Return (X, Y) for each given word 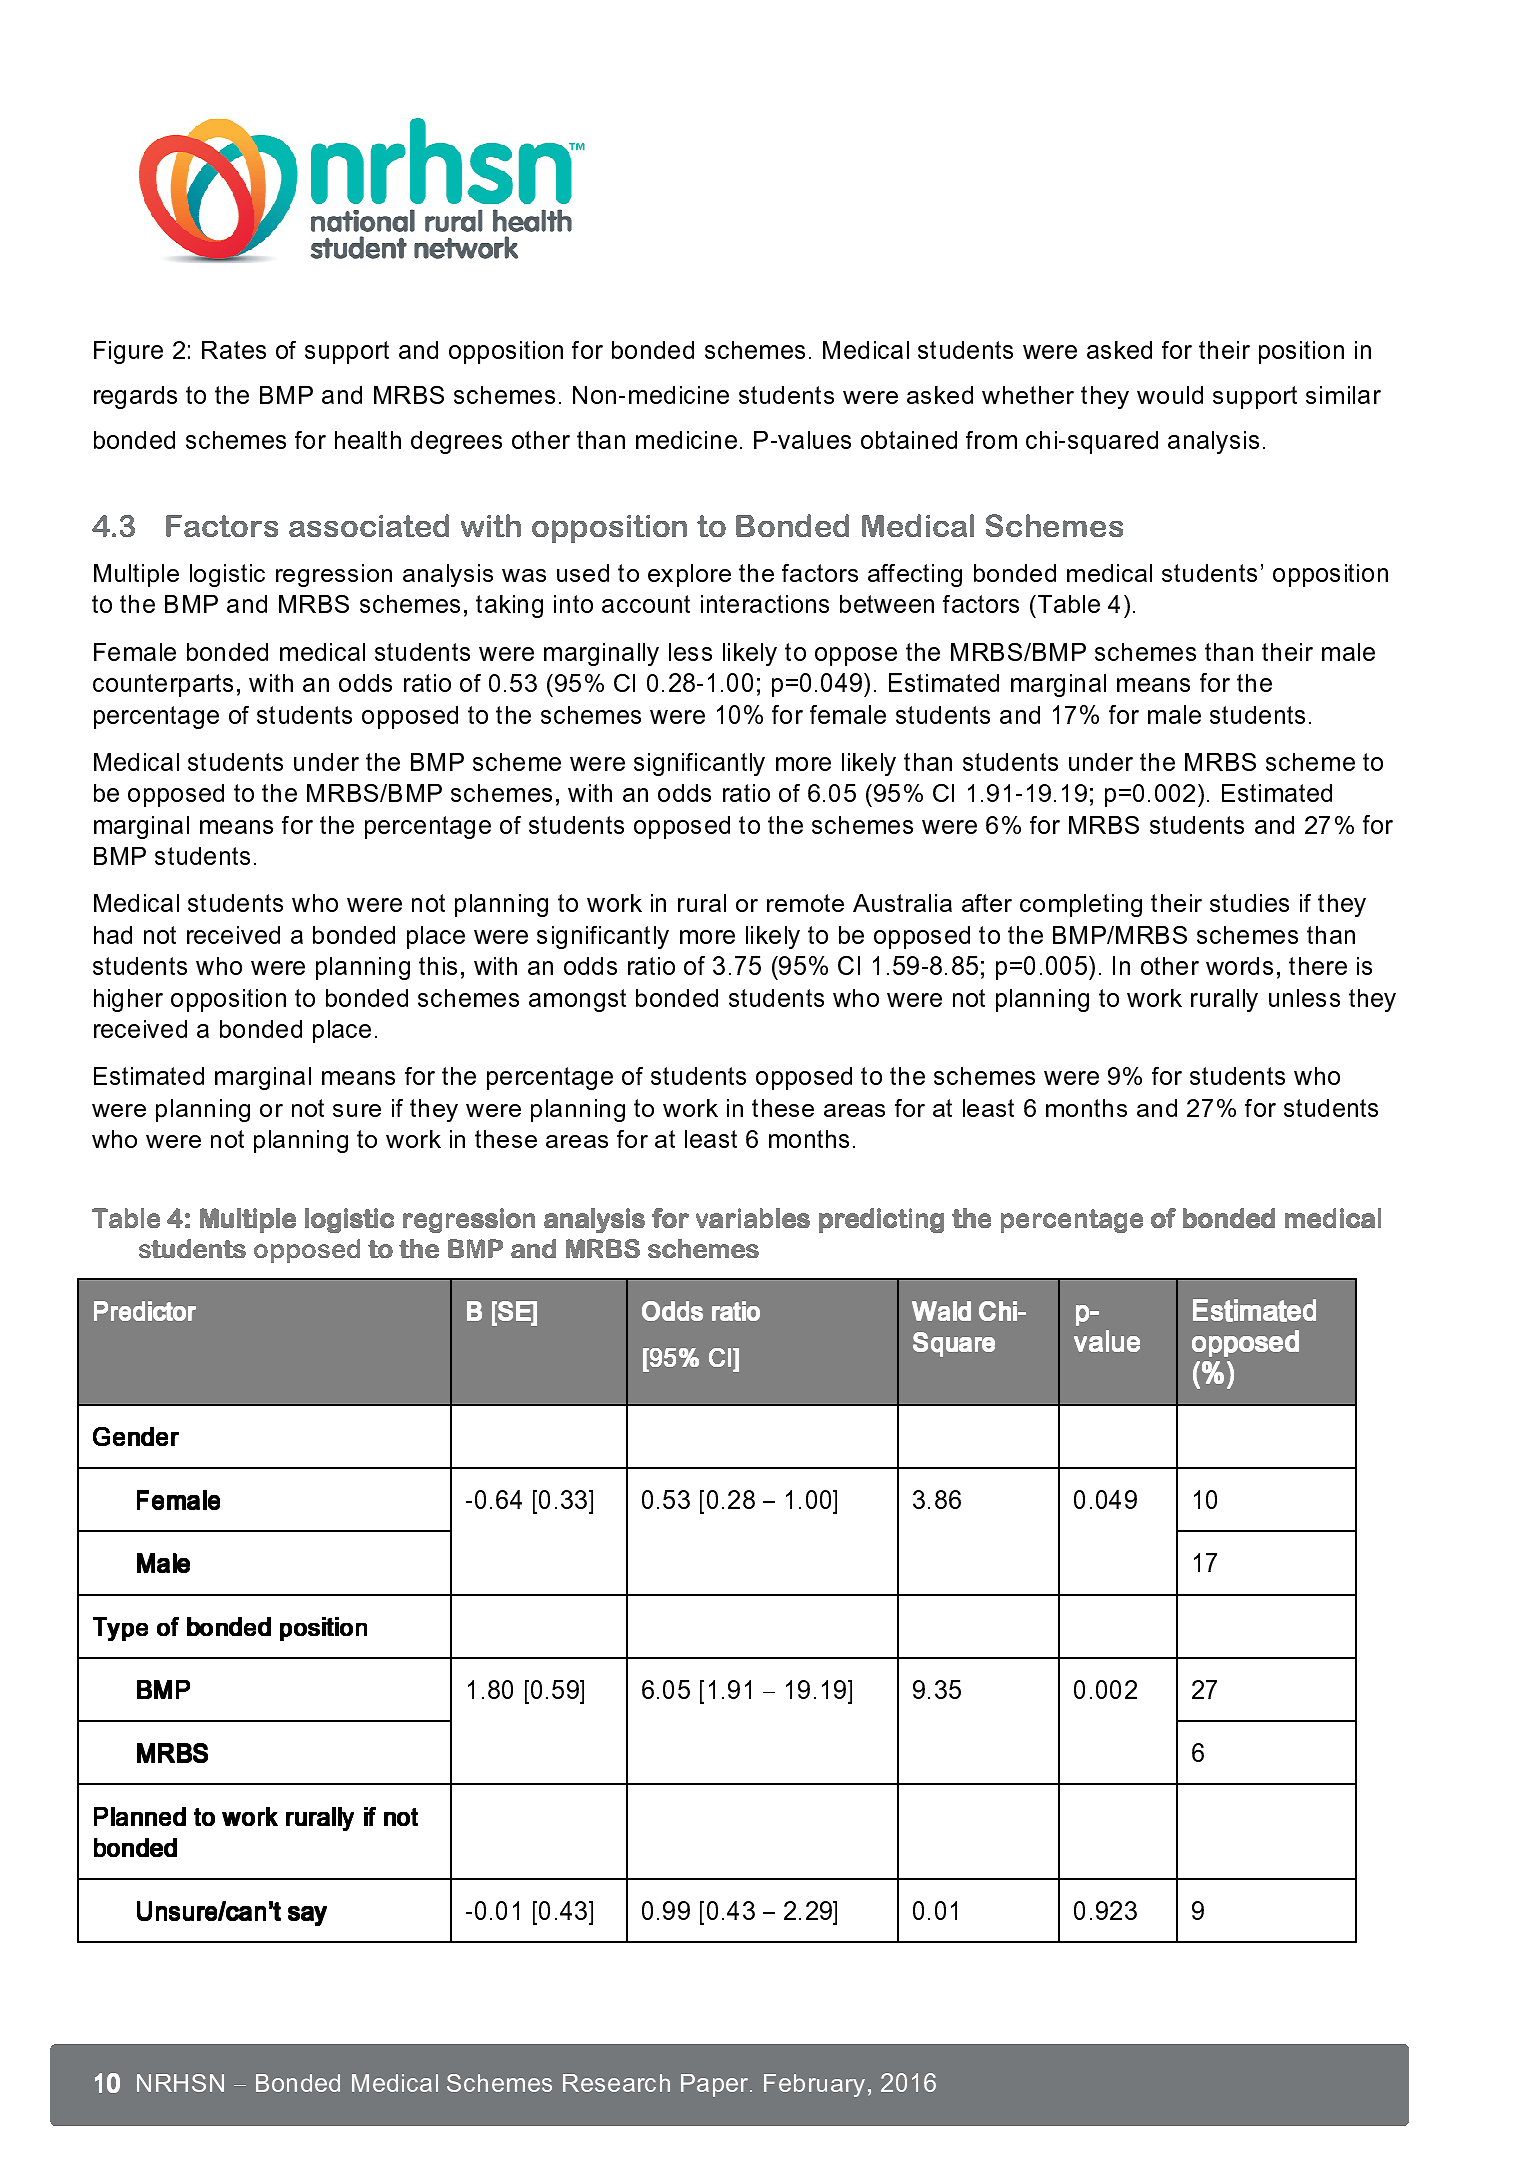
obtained (909, 440)
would (1170, 395)
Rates (234, 350)
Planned (140, 1816)
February (814, 2085)
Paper (716, 2085)
